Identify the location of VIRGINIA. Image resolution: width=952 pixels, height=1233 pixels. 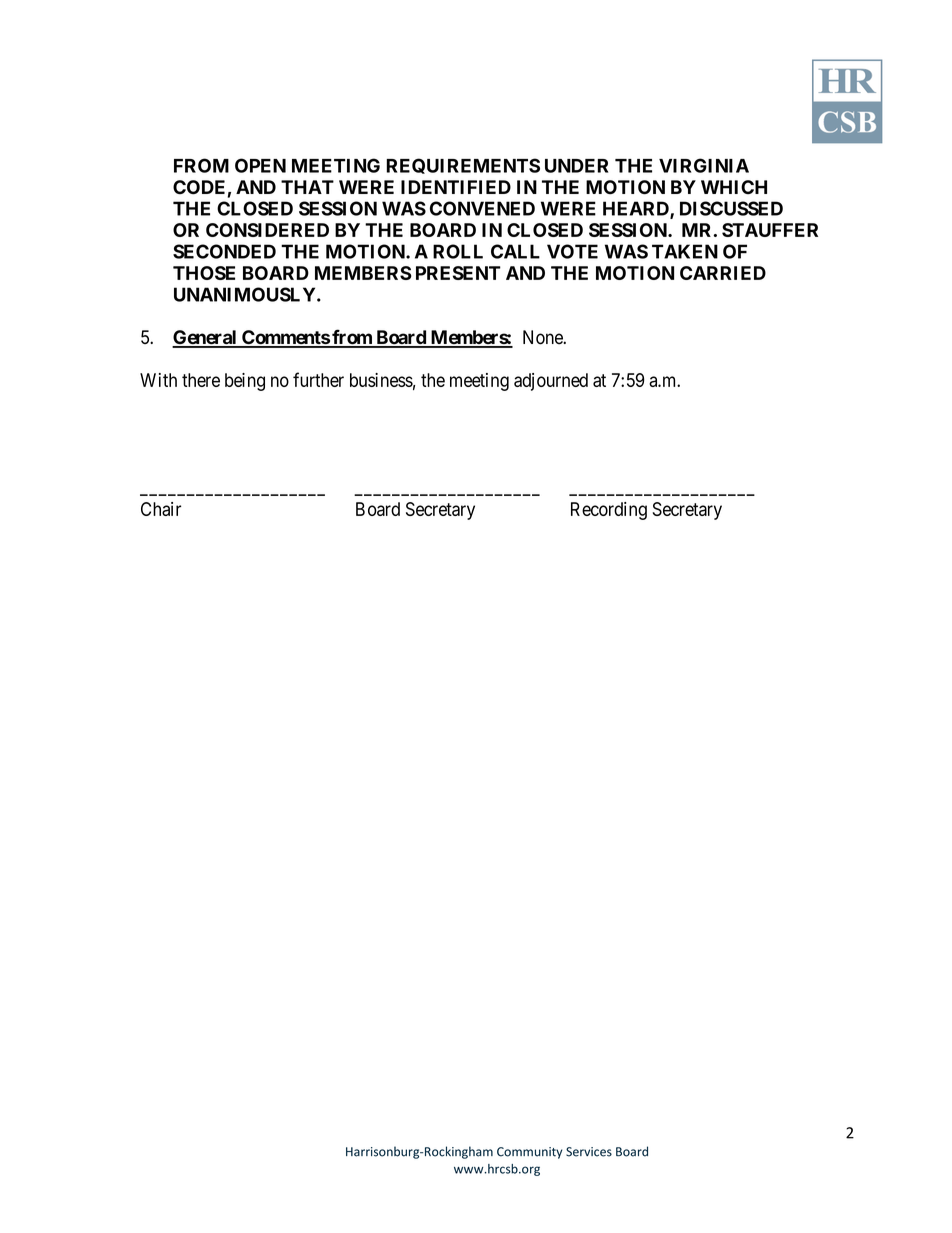
(704, 165).
